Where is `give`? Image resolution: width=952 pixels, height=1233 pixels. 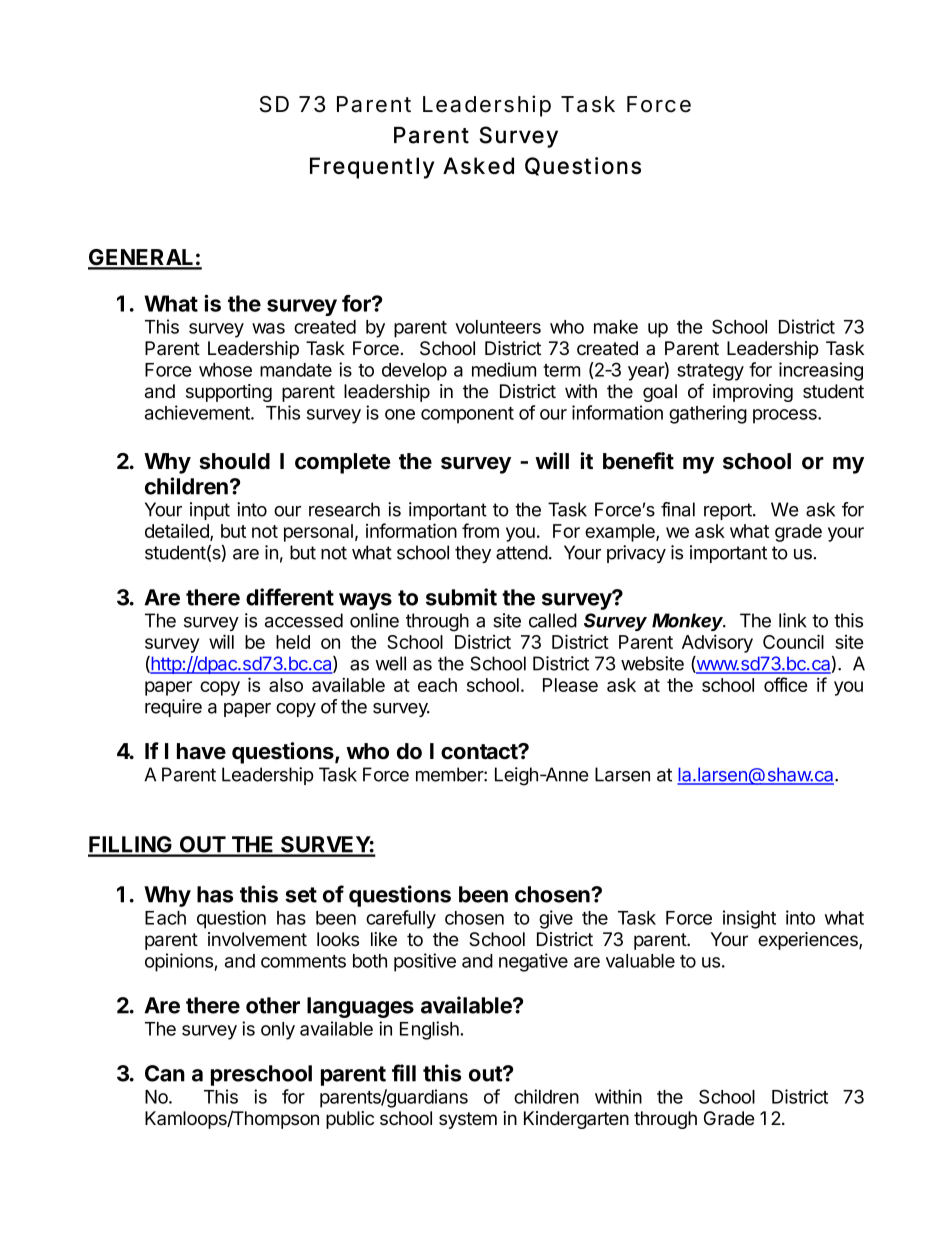
give is located at coordinates (556, 919).
